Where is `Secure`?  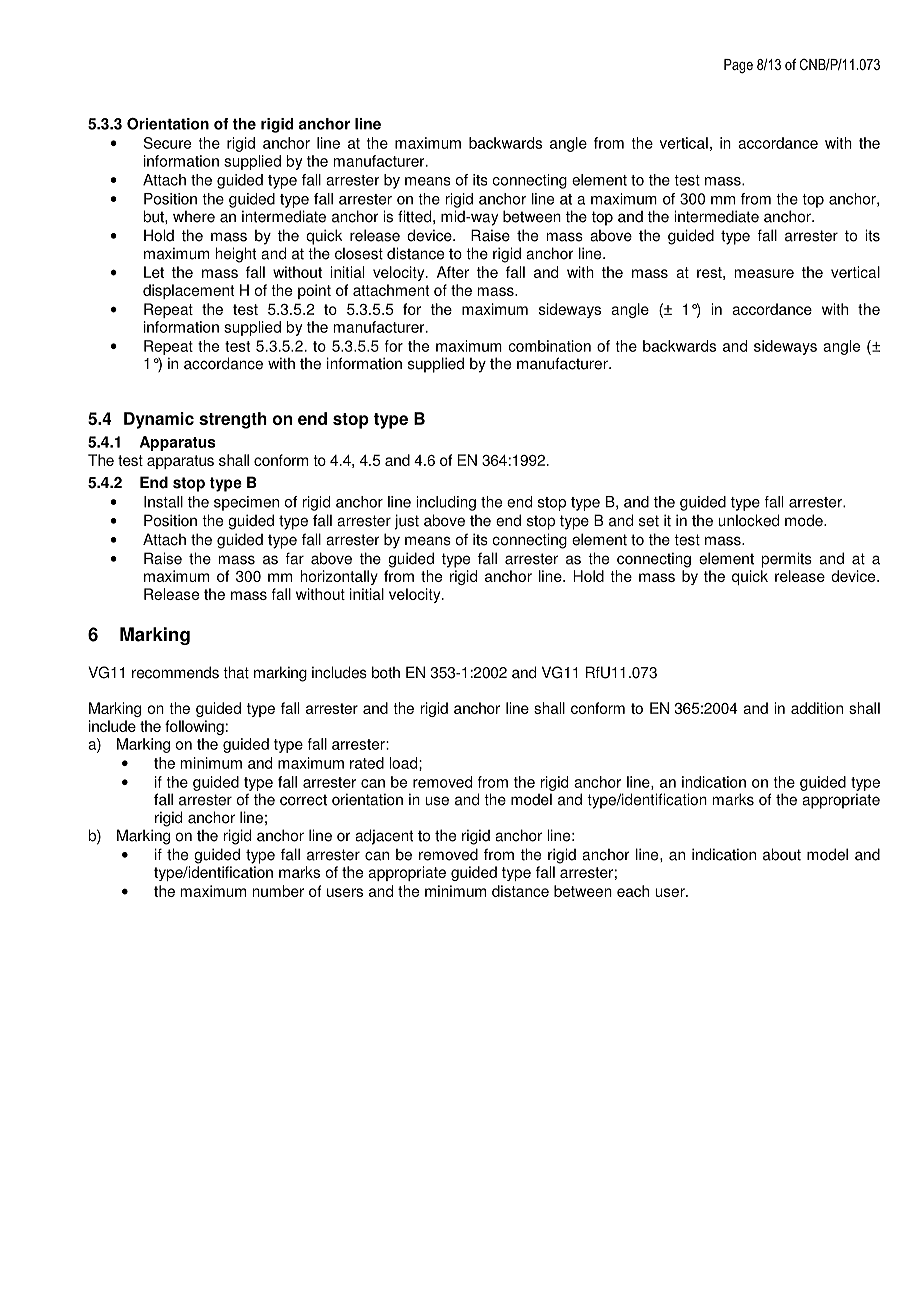 Secure is located at coordinates (167, 143).
